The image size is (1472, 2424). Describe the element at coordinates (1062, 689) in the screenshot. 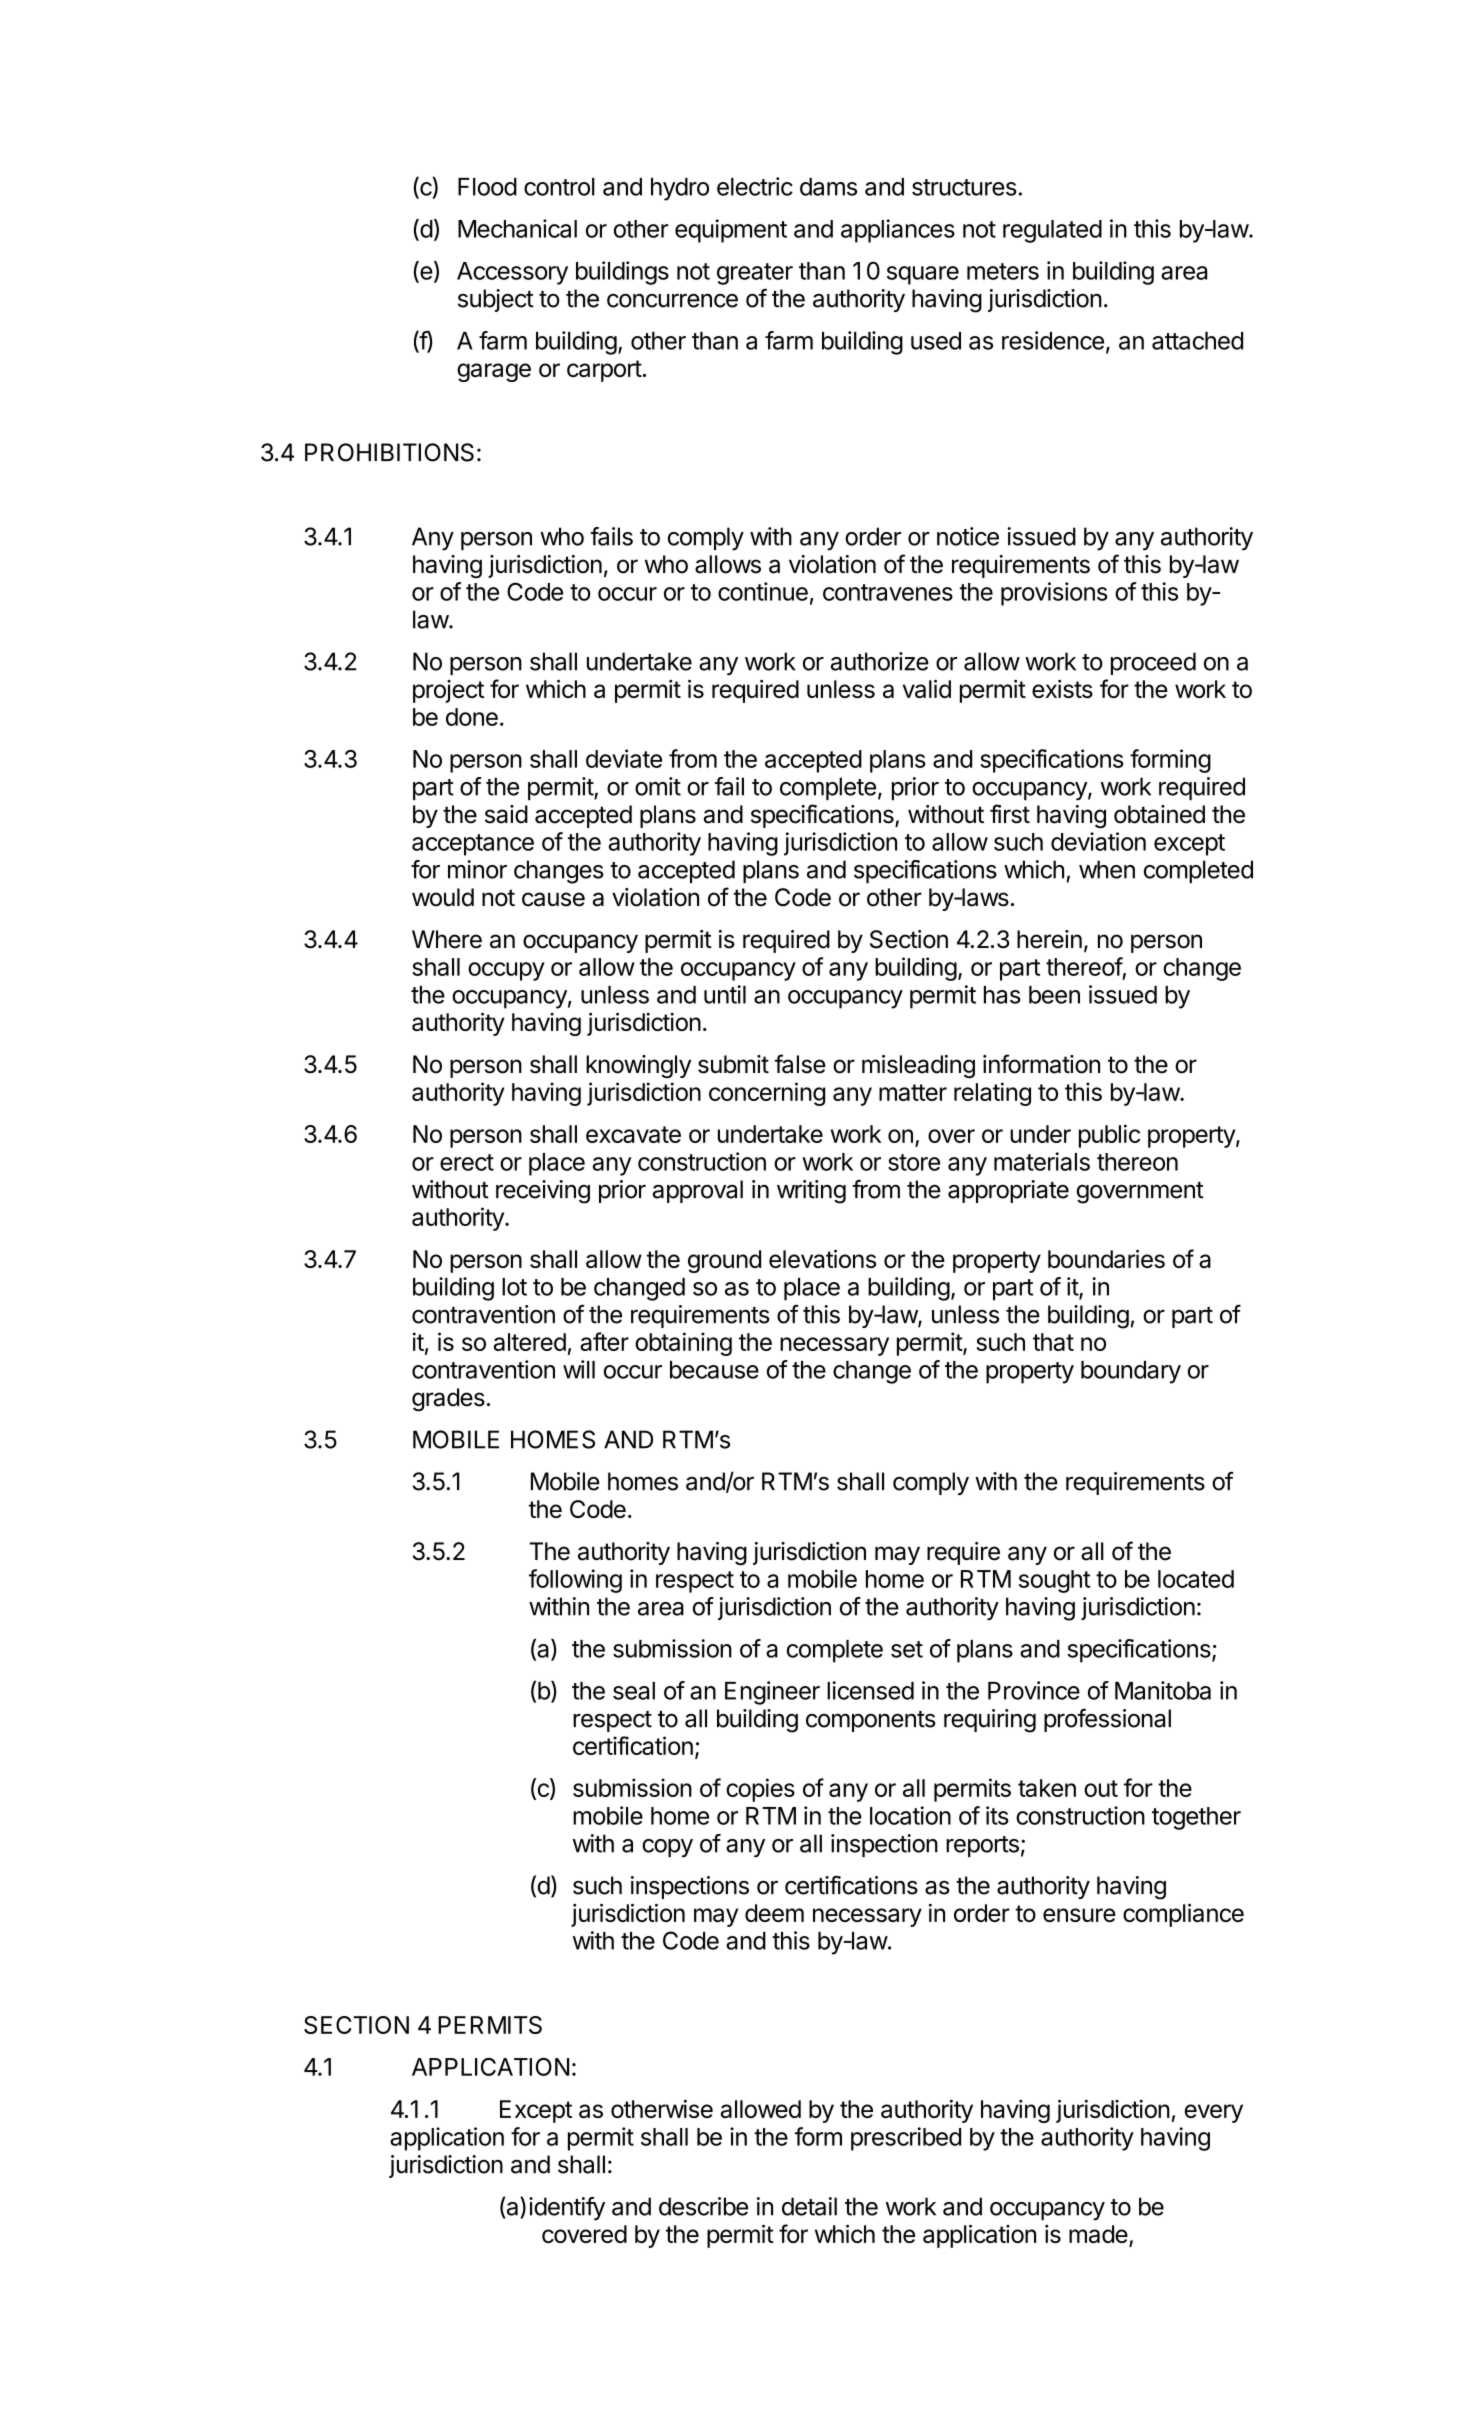

I see `exists` at that location.
